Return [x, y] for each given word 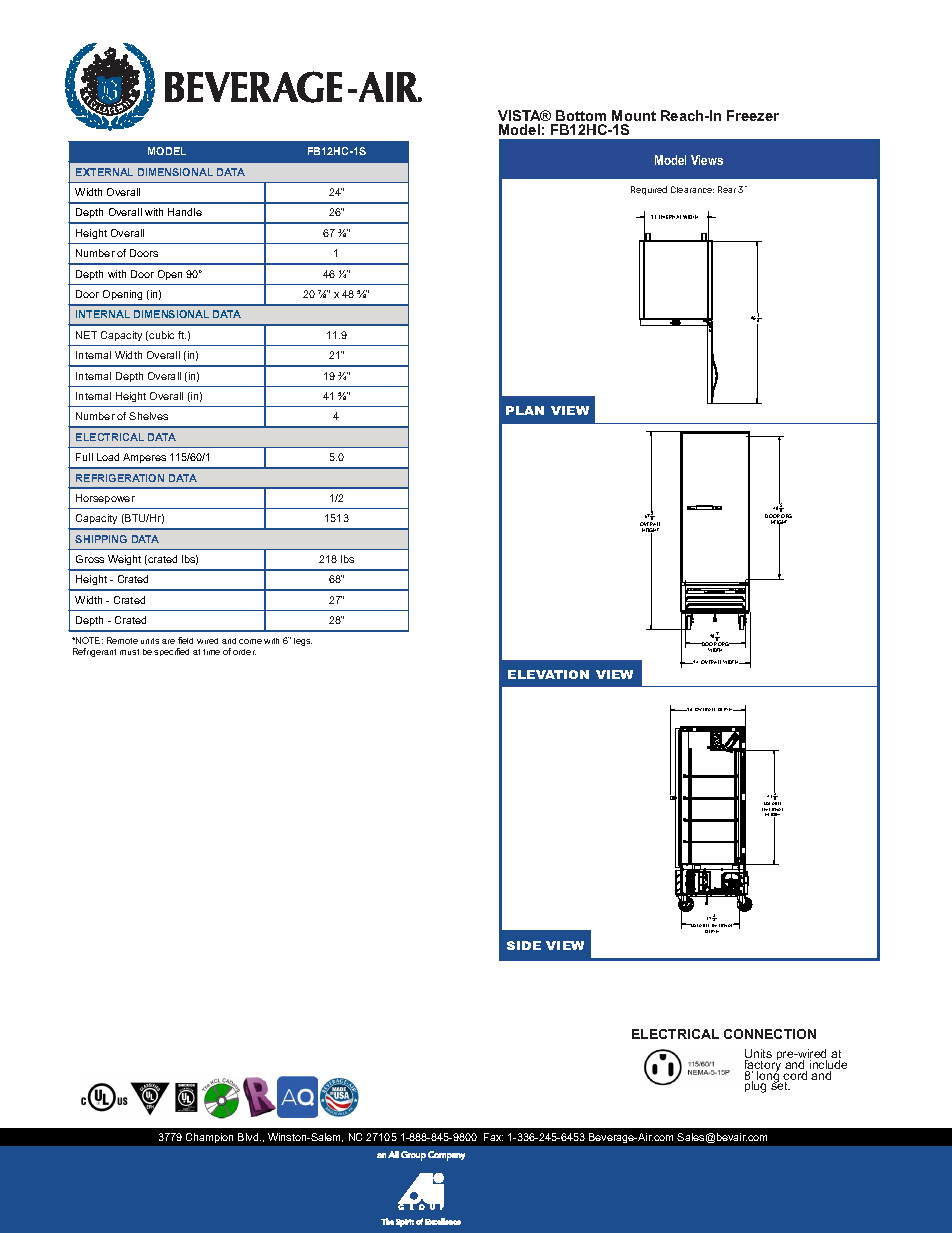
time [211, 652]
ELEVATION [548, 674]
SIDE [524, 945]
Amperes [144, 458]
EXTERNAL [104, 172]
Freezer [753, 115]
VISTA [520, 115]
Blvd [249, 1137]
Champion [209, 1138]
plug [756, 1086]
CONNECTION [770, 1034]
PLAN [525, 410]
